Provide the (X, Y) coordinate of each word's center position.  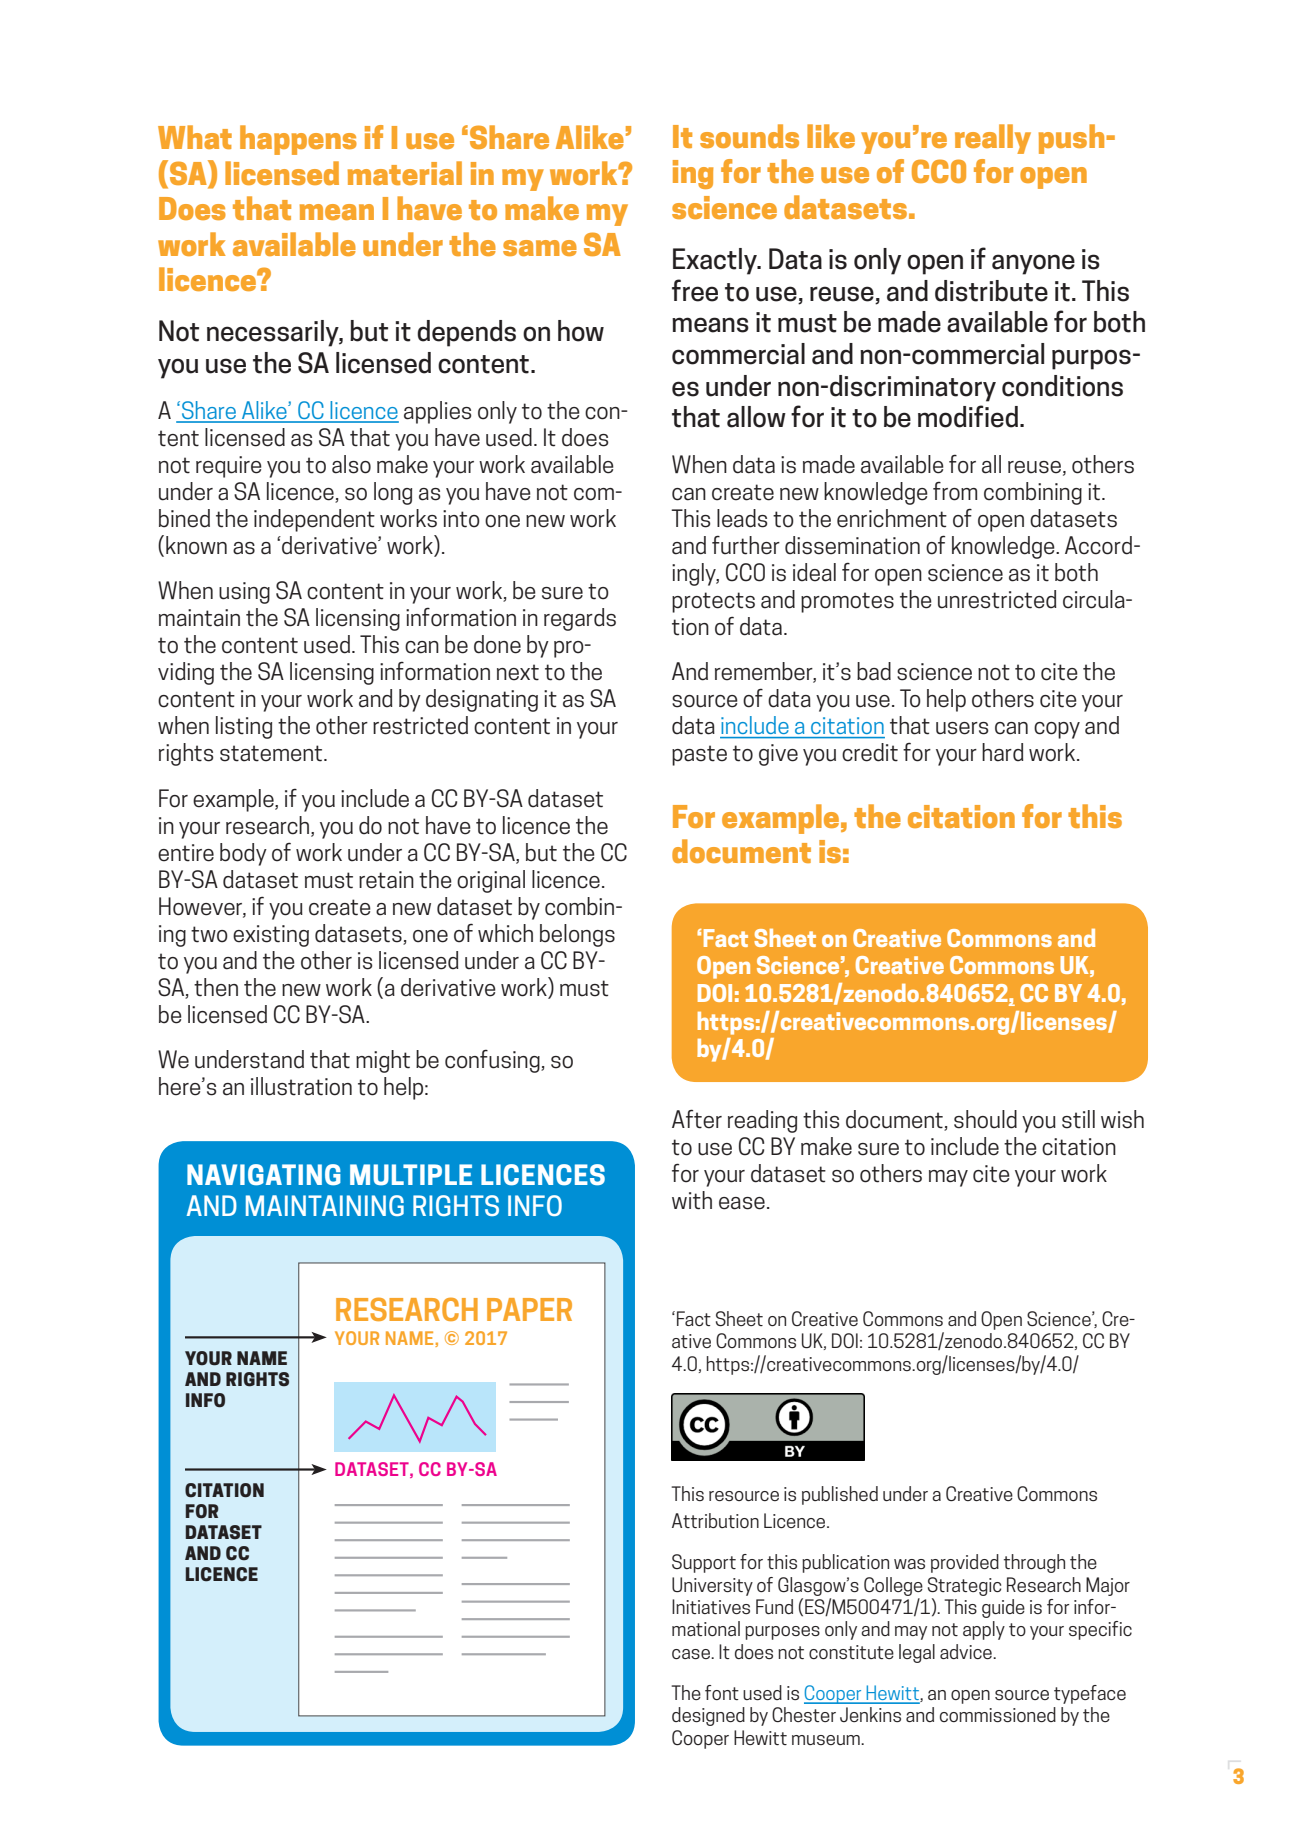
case (692, 1654)
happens (298, 140)
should (985, 1119)
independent (314, 520)
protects (713, 602)
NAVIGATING (264, 1174)
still (1078, 1119)
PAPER (529, 1309)
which (505, 933)
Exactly (716, 261)
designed (708, 1716)
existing (271, 936)
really (993, 139)
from (955, 491)
